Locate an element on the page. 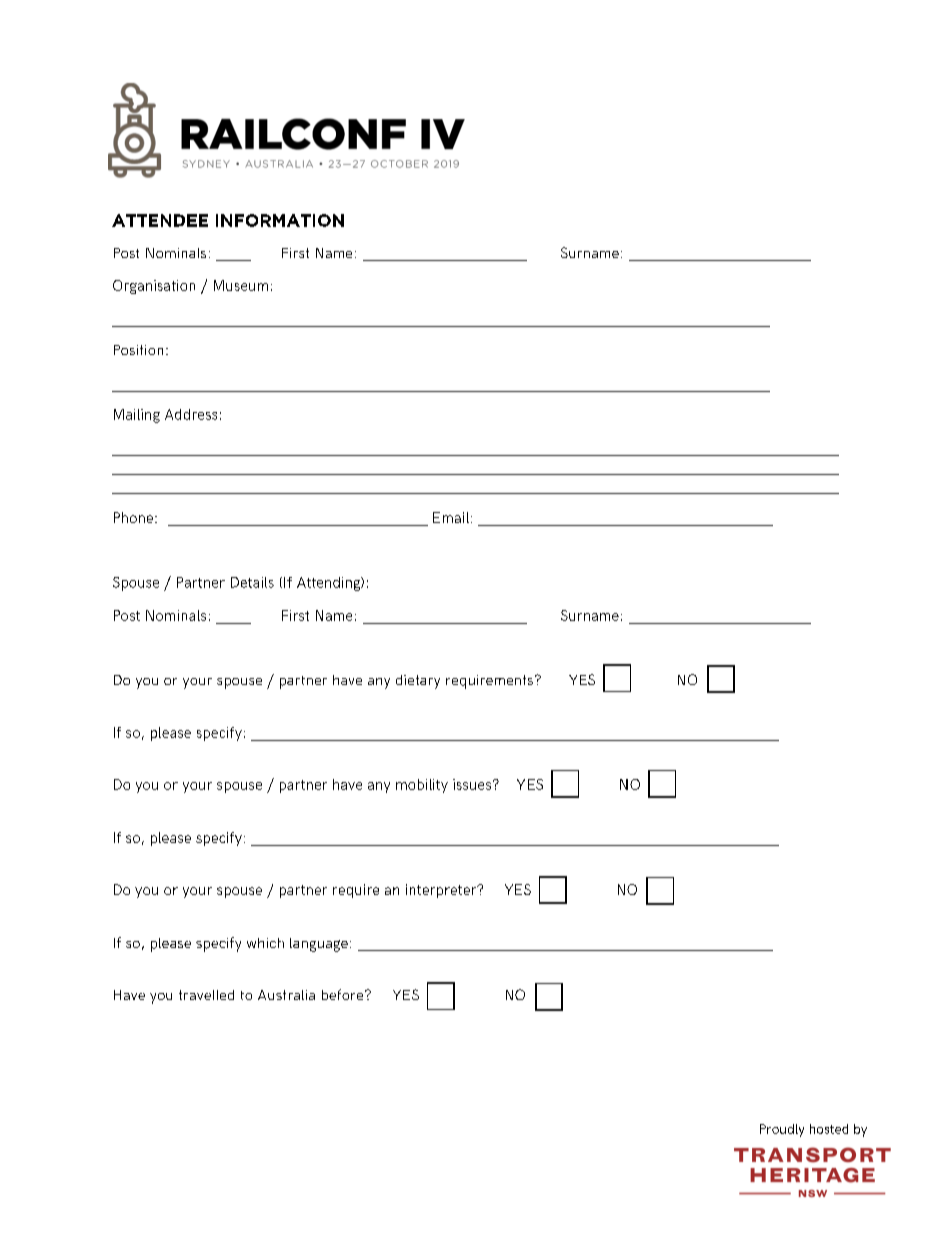 This page has height=1233, width=952. travelled is located at coordinates (206, 995).
